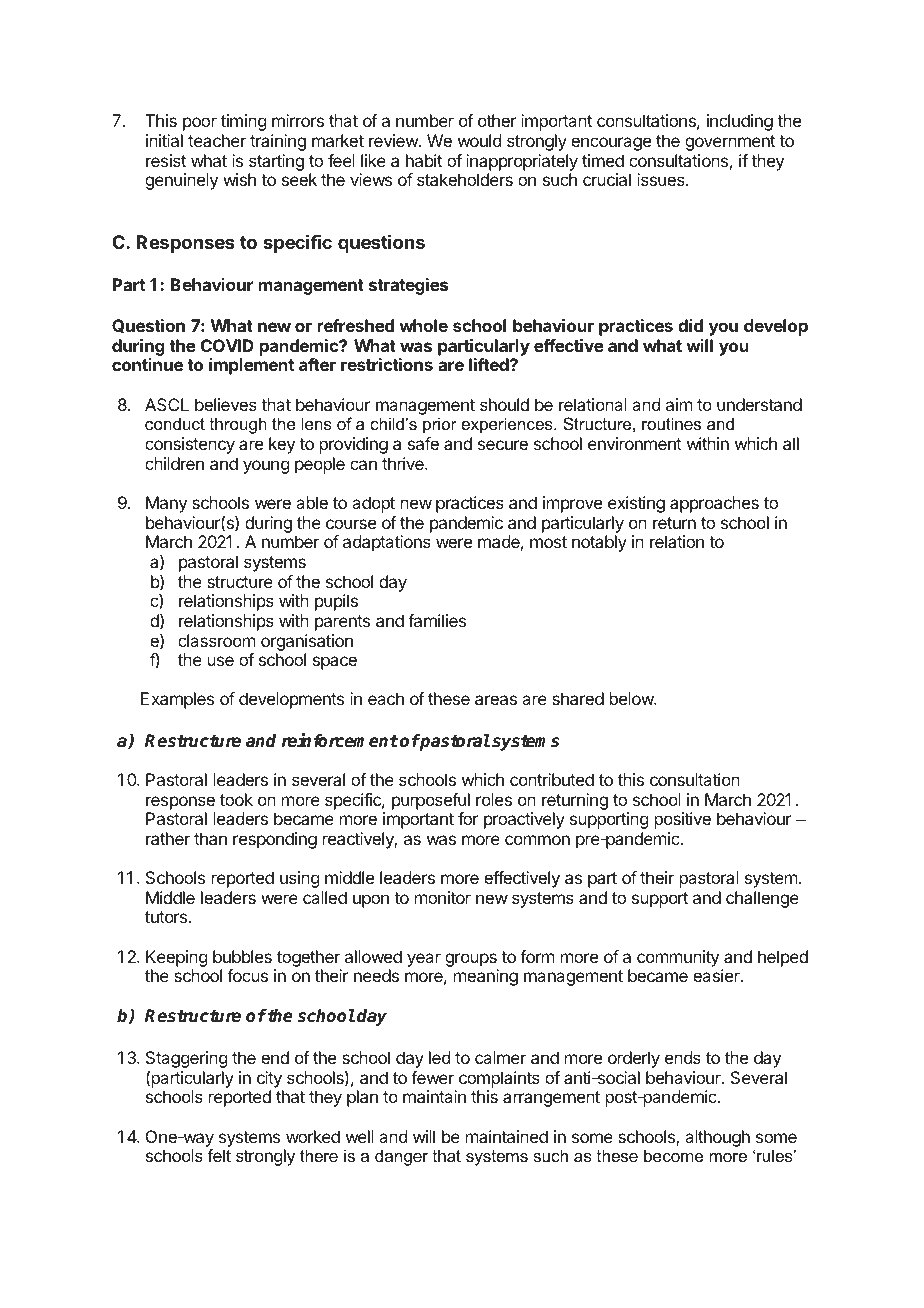 The image size is (924, 1308). I want to click on wish, so click(239, 179).
